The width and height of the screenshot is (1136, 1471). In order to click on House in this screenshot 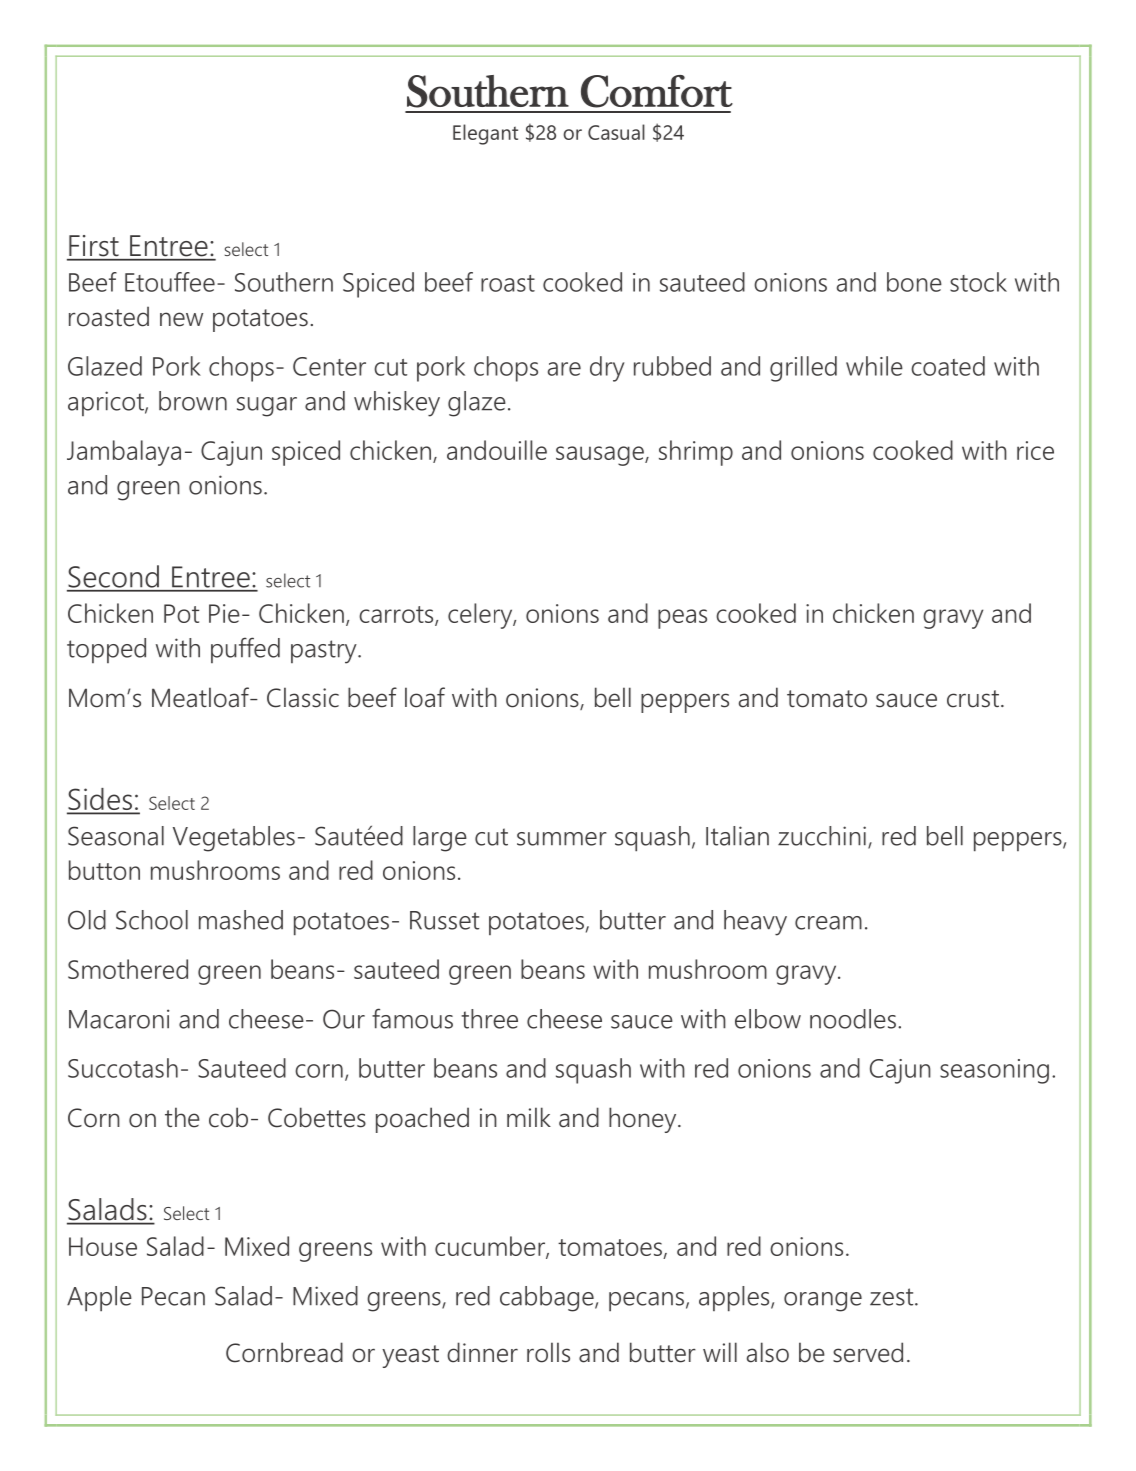, I will do `click(103, 1246)`.
